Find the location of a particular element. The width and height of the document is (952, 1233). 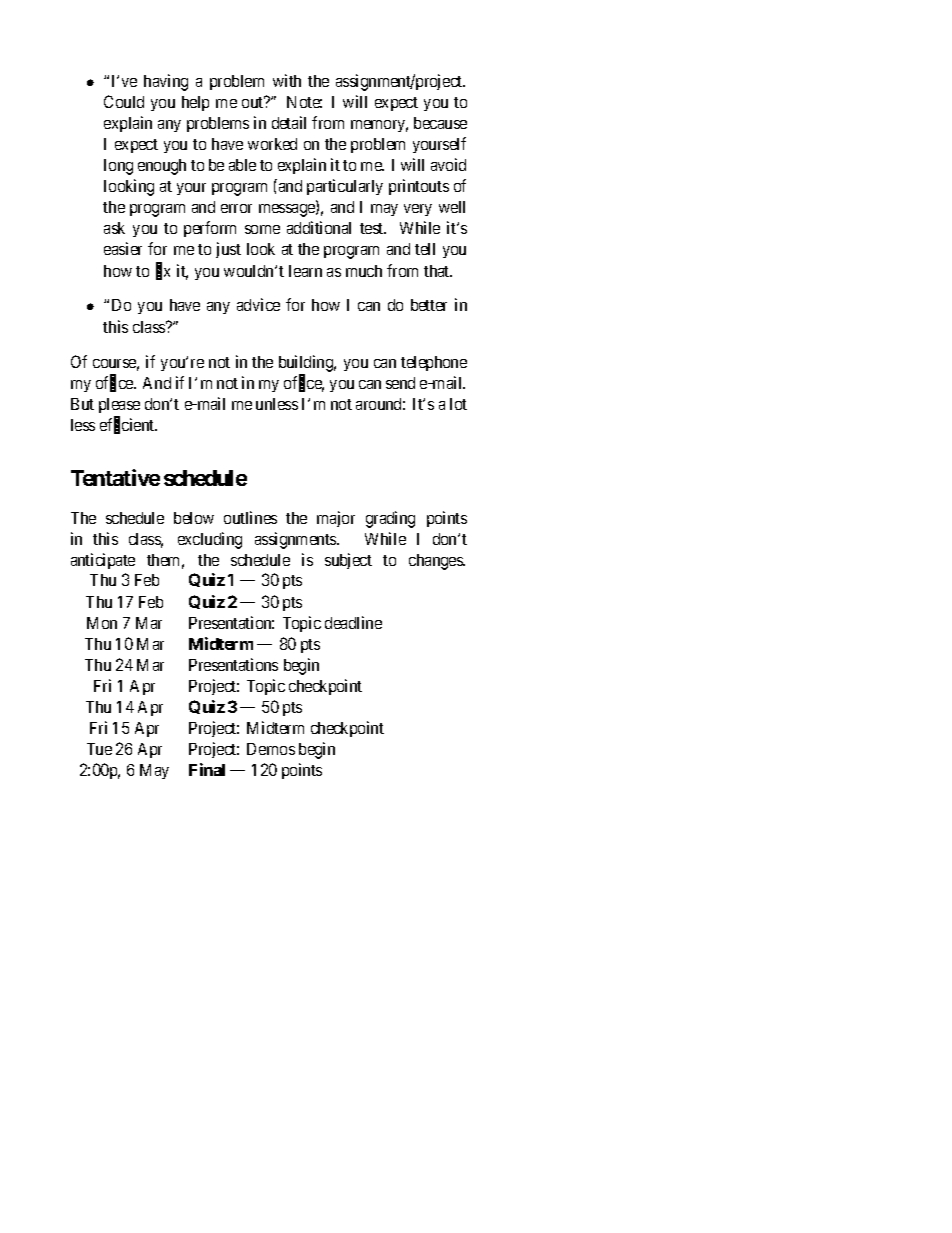

efficient is located at coordinates (128, 425).
